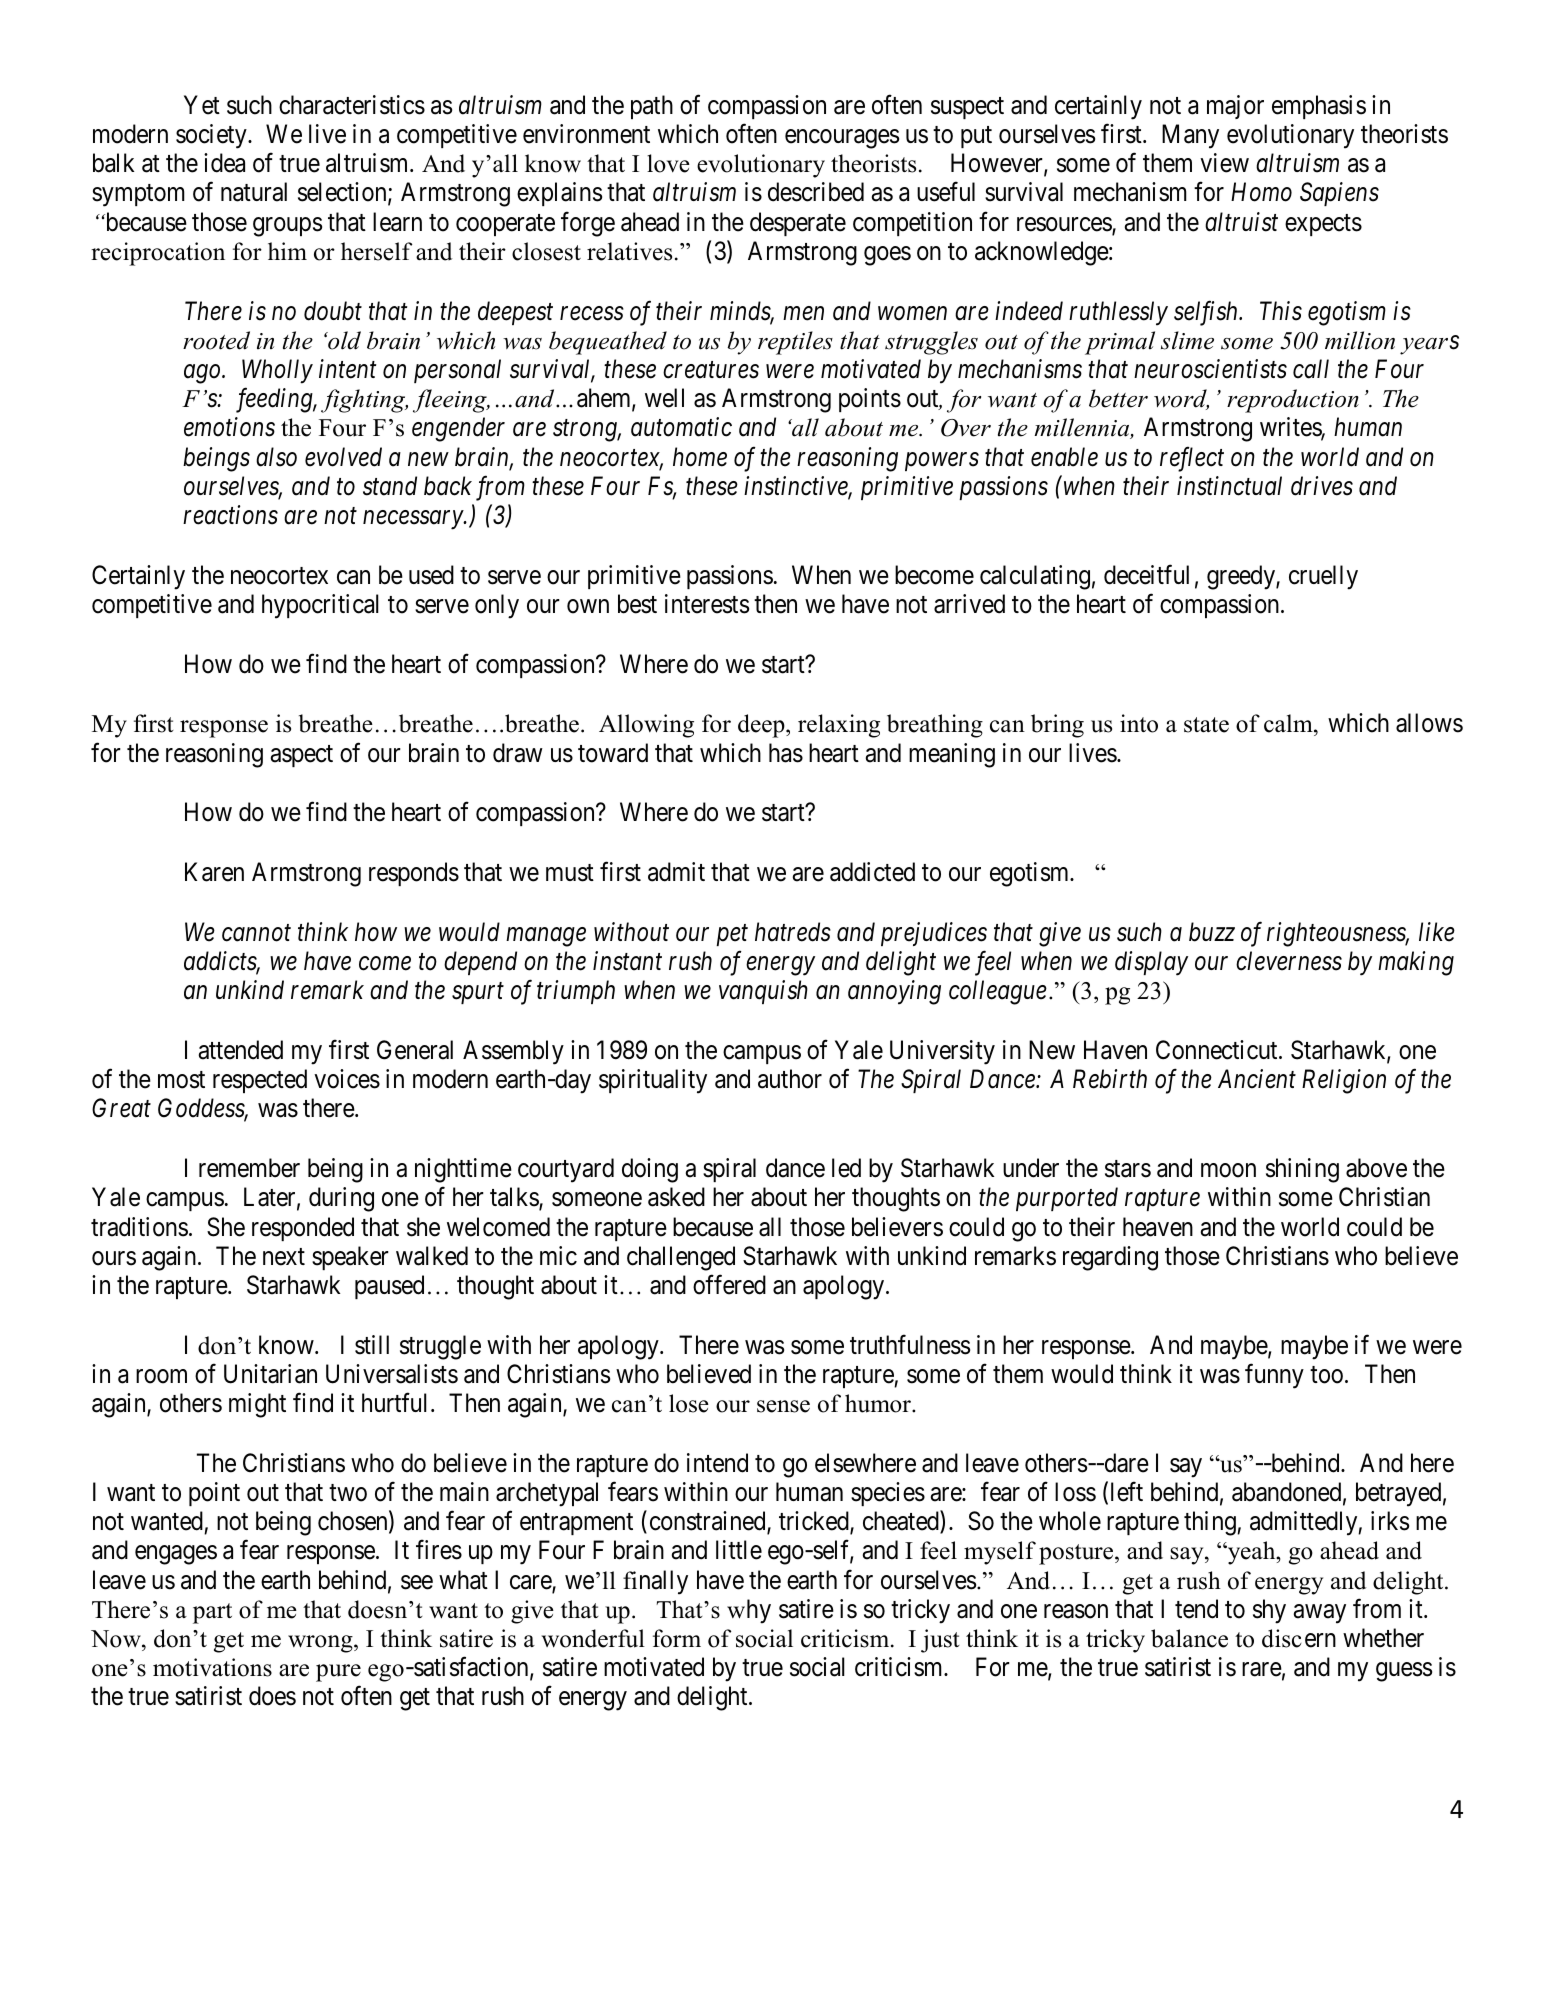  What do you see at coordinates (1212, 932) in the screenshot?
I see `buzz` at bounding box center [1212, 932].
